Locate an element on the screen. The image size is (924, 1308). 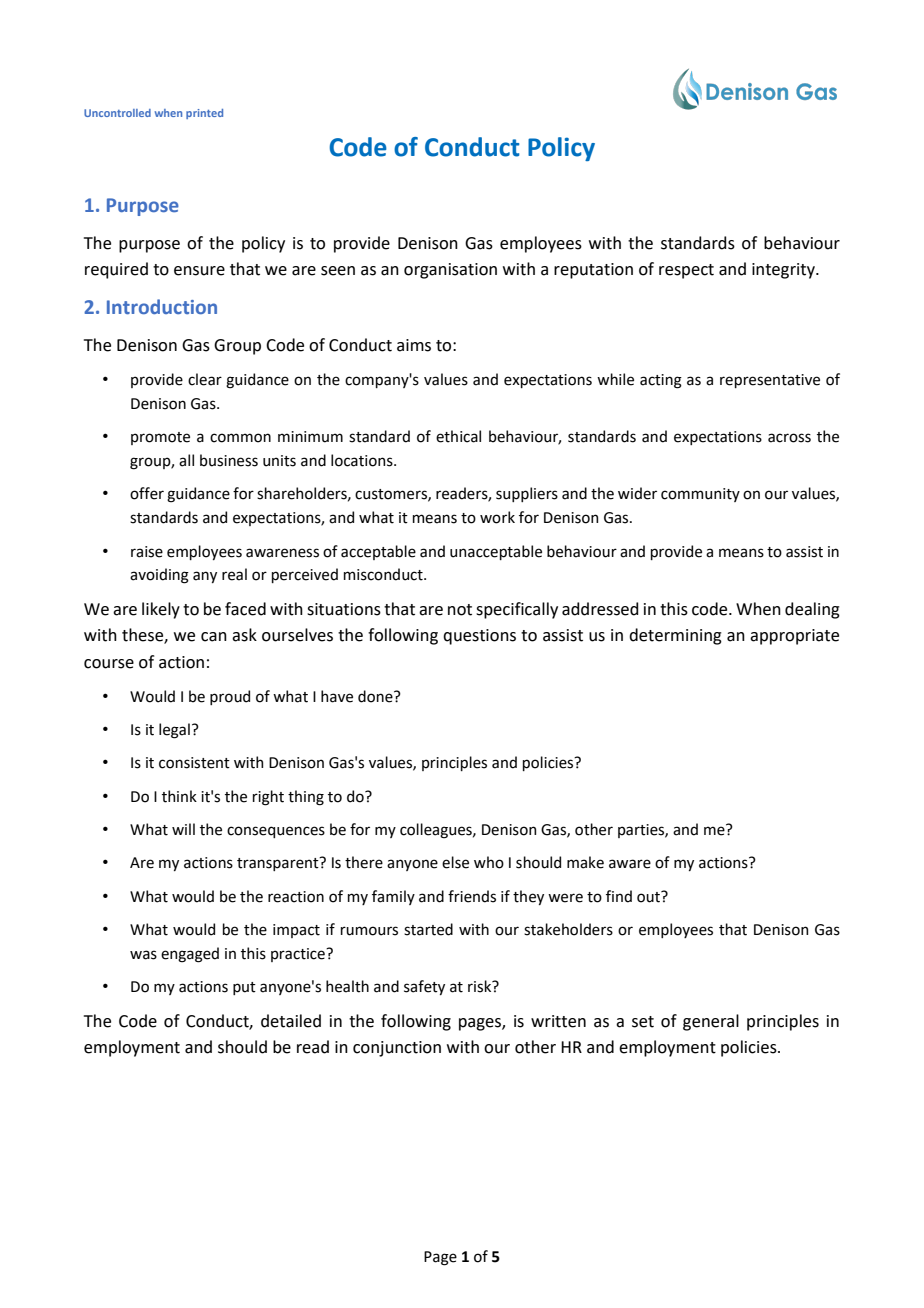
determining is located at coordinates (675, 636).
